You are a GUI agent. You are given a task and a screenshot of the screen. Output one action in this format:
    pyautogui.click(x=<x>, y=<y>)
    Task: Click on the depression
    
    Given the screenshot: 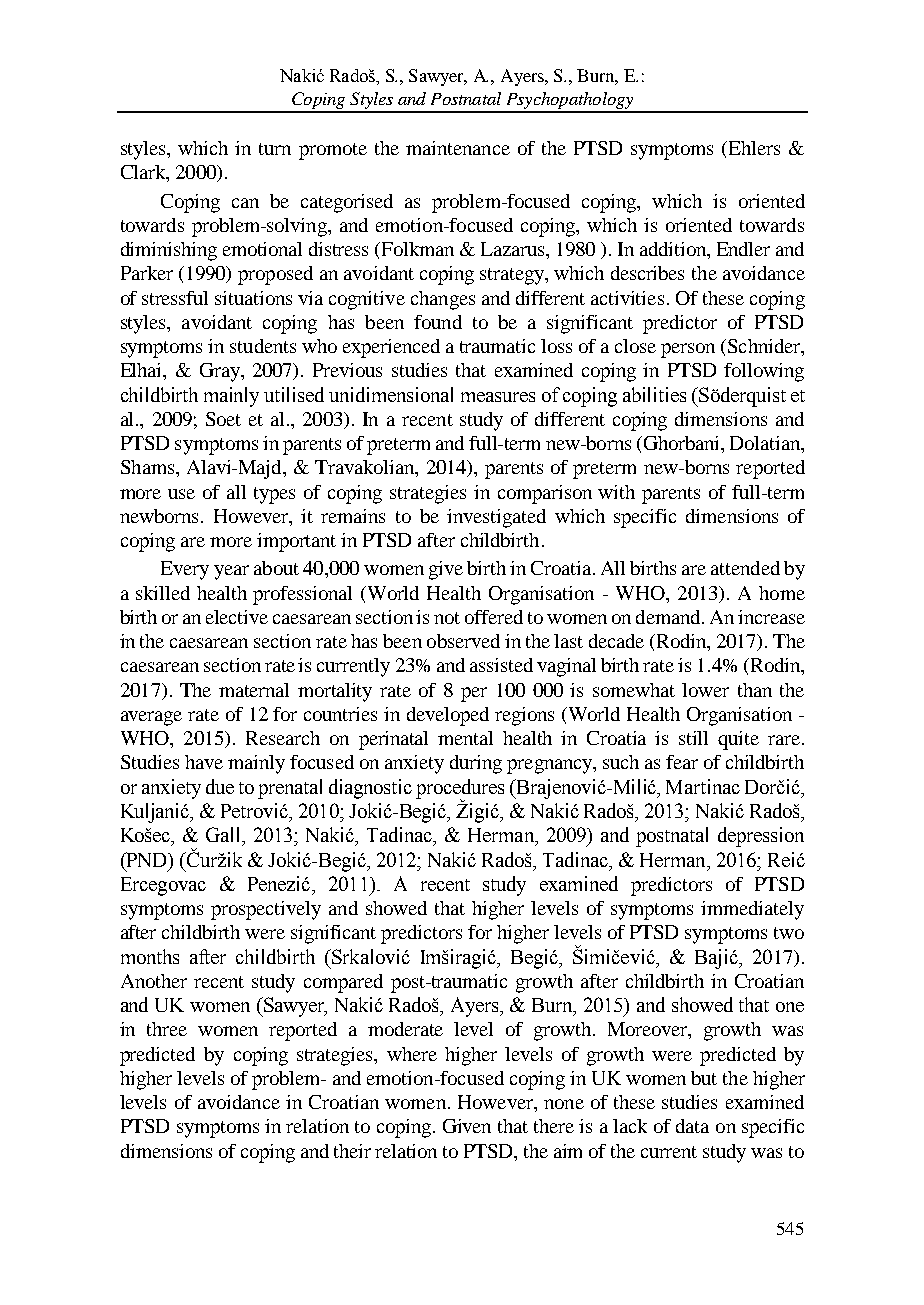 What is the action you would take?
    pyautogui.click(x=761, y=837)
